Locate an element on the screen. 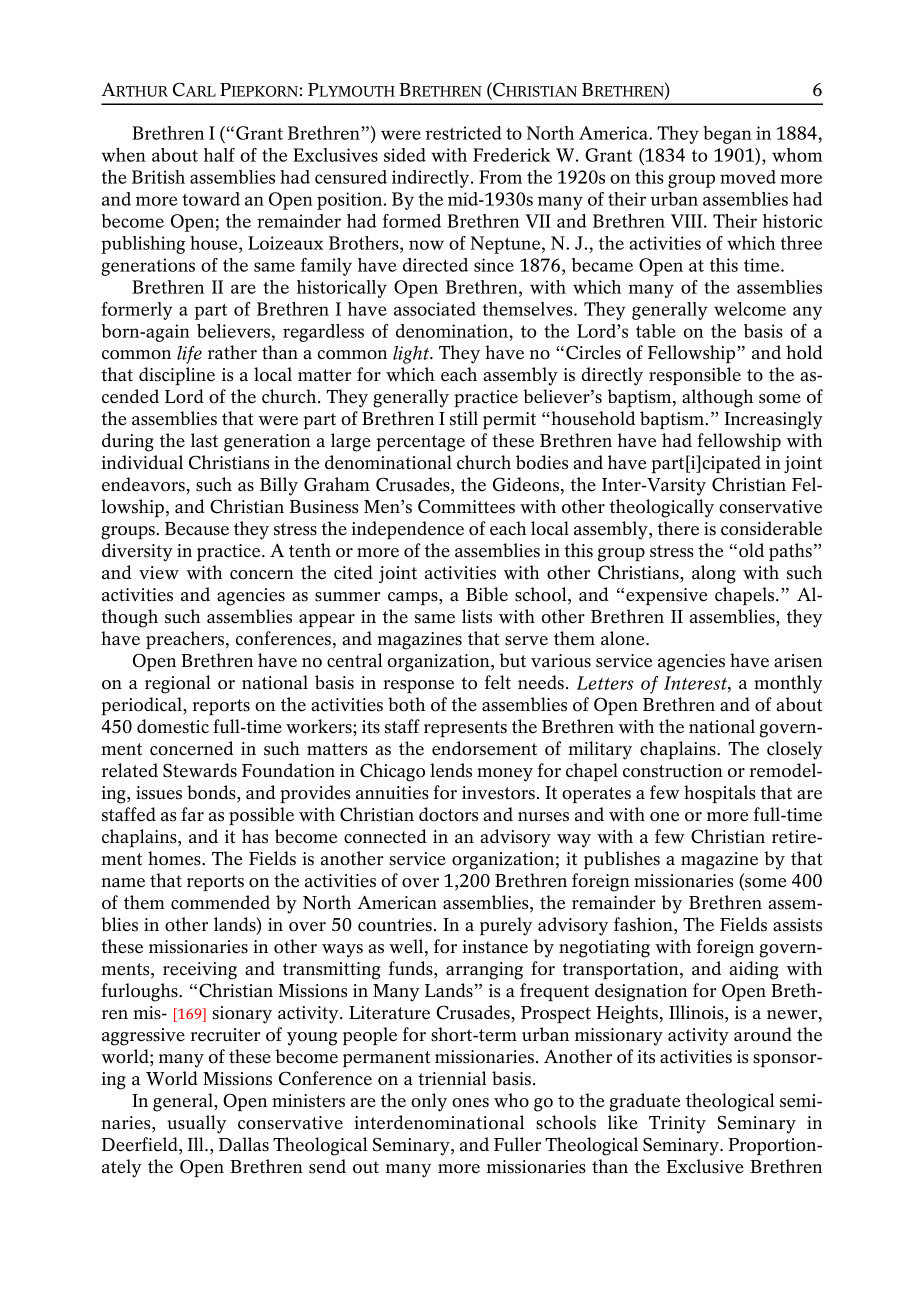 Image resolution: width=924 pixels, height=1308 pixels. there is located at coordinates (678, 528).
